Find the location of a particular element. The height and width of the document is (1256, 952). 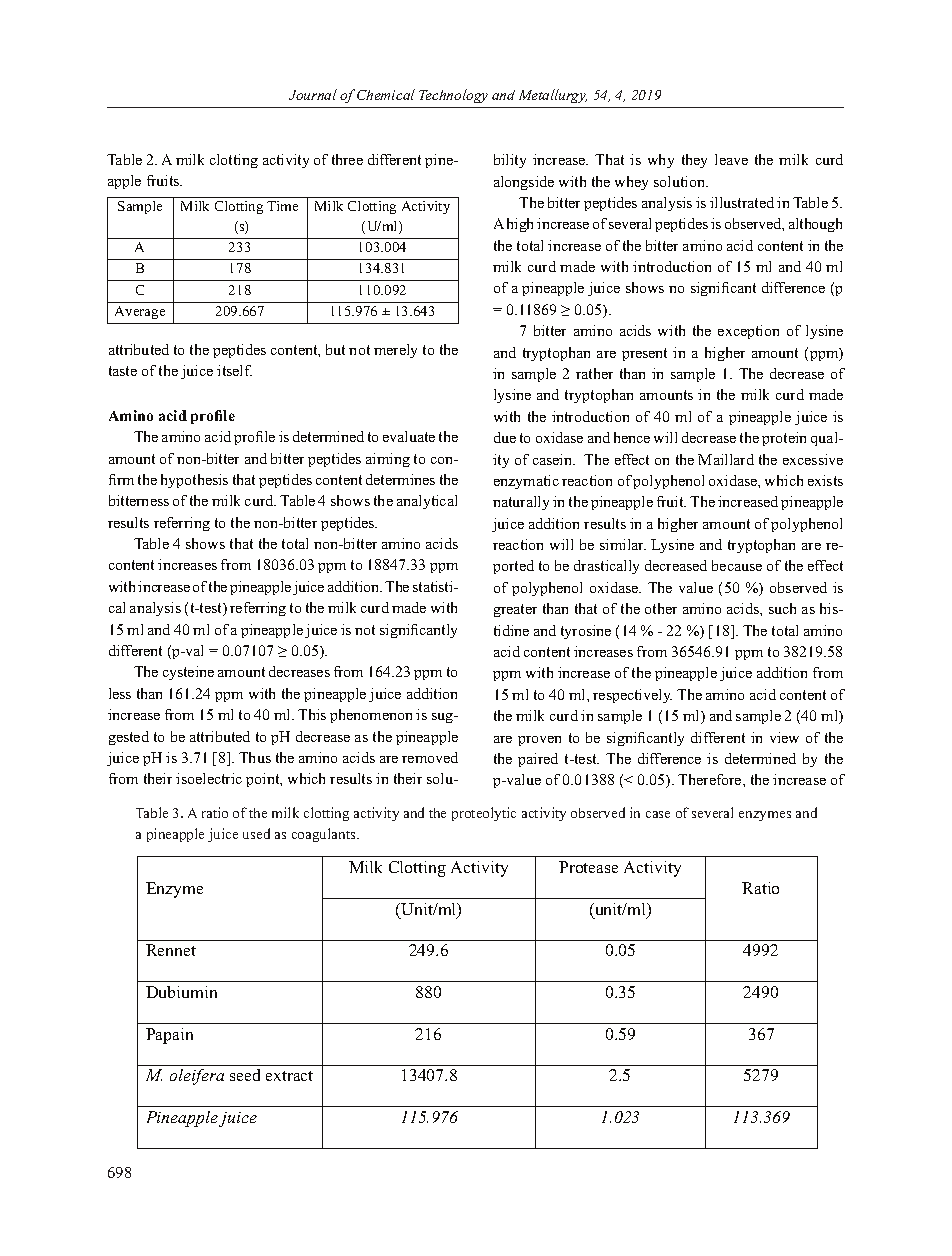

Therefore is located at coordinates (711, 779).
